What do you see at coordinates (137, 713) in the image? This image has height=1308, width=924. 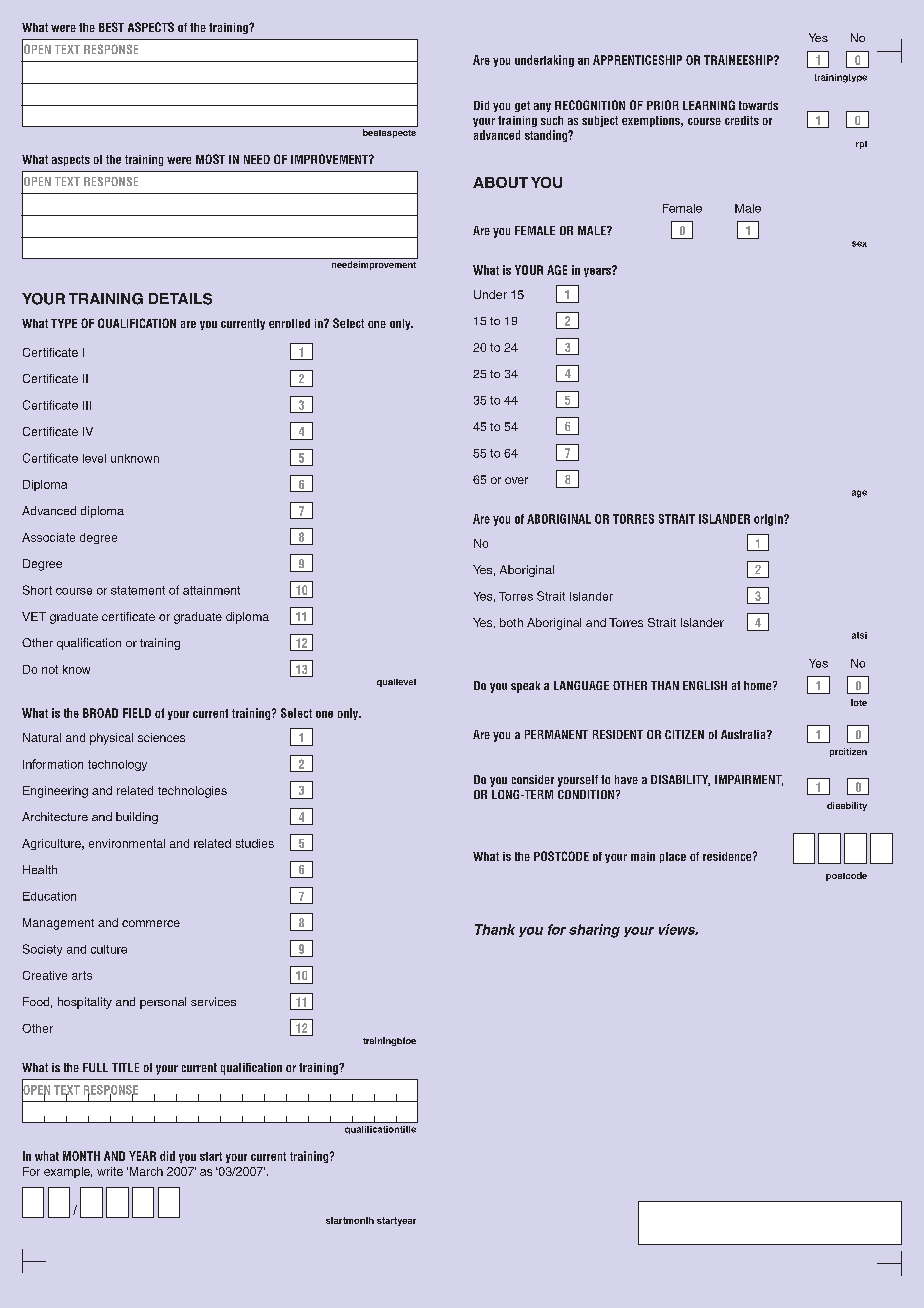 I see `FIELD` at bounding box center [137, 713].
